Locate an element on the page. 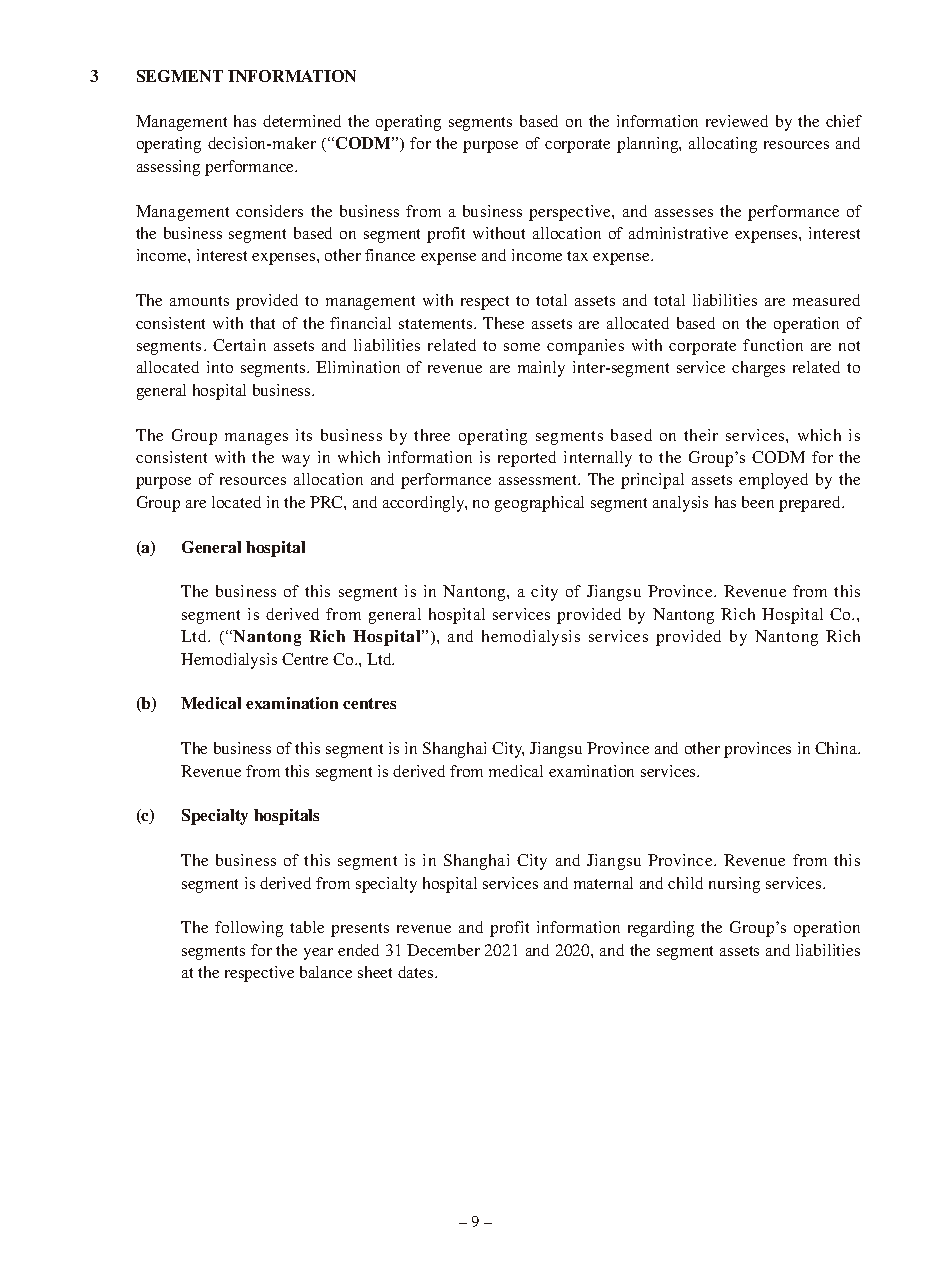 The width and height of the image is (952, 1270). way is located at coordinates (296, 461).
